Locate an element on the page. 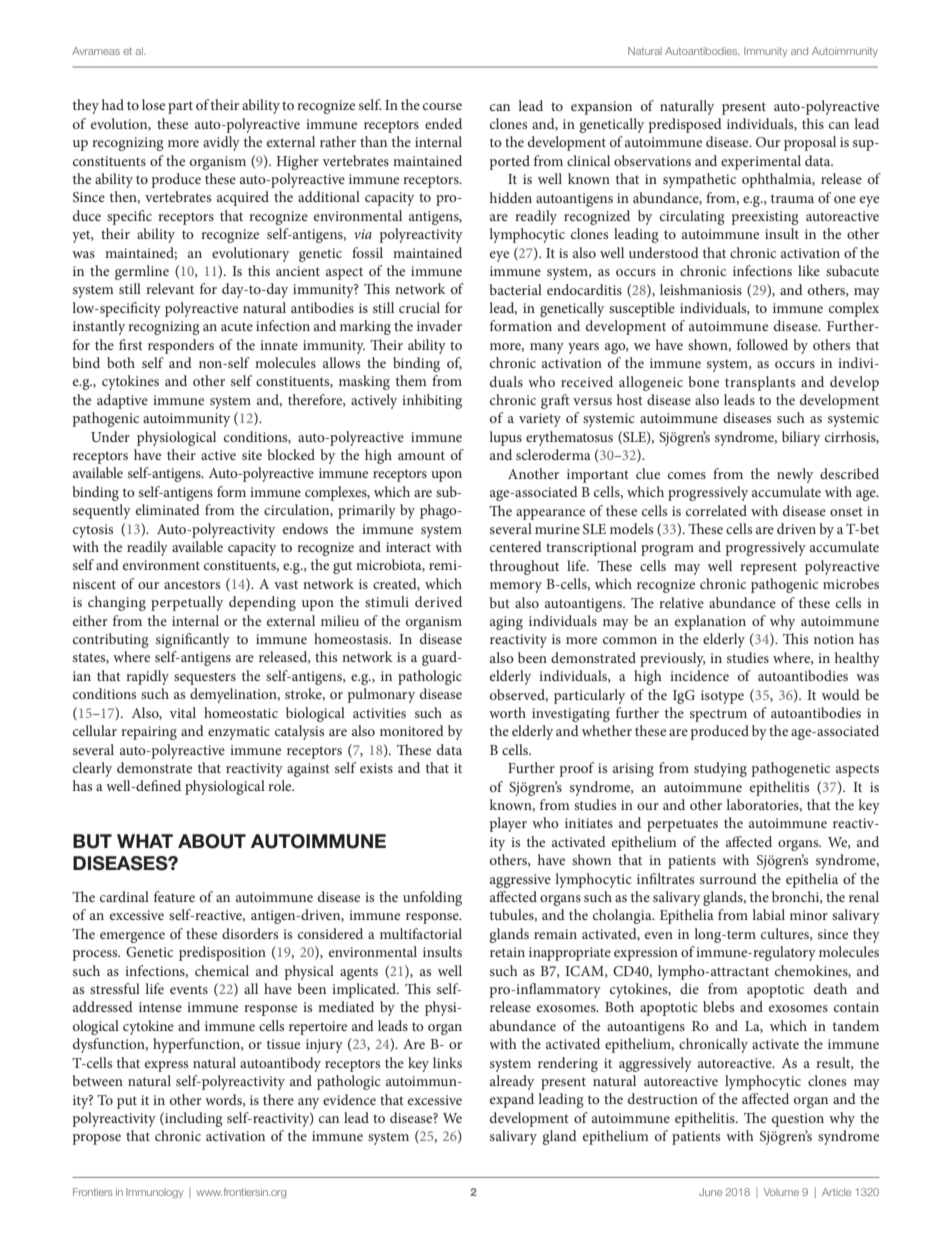  ended is located at coordinates (443, 123).
